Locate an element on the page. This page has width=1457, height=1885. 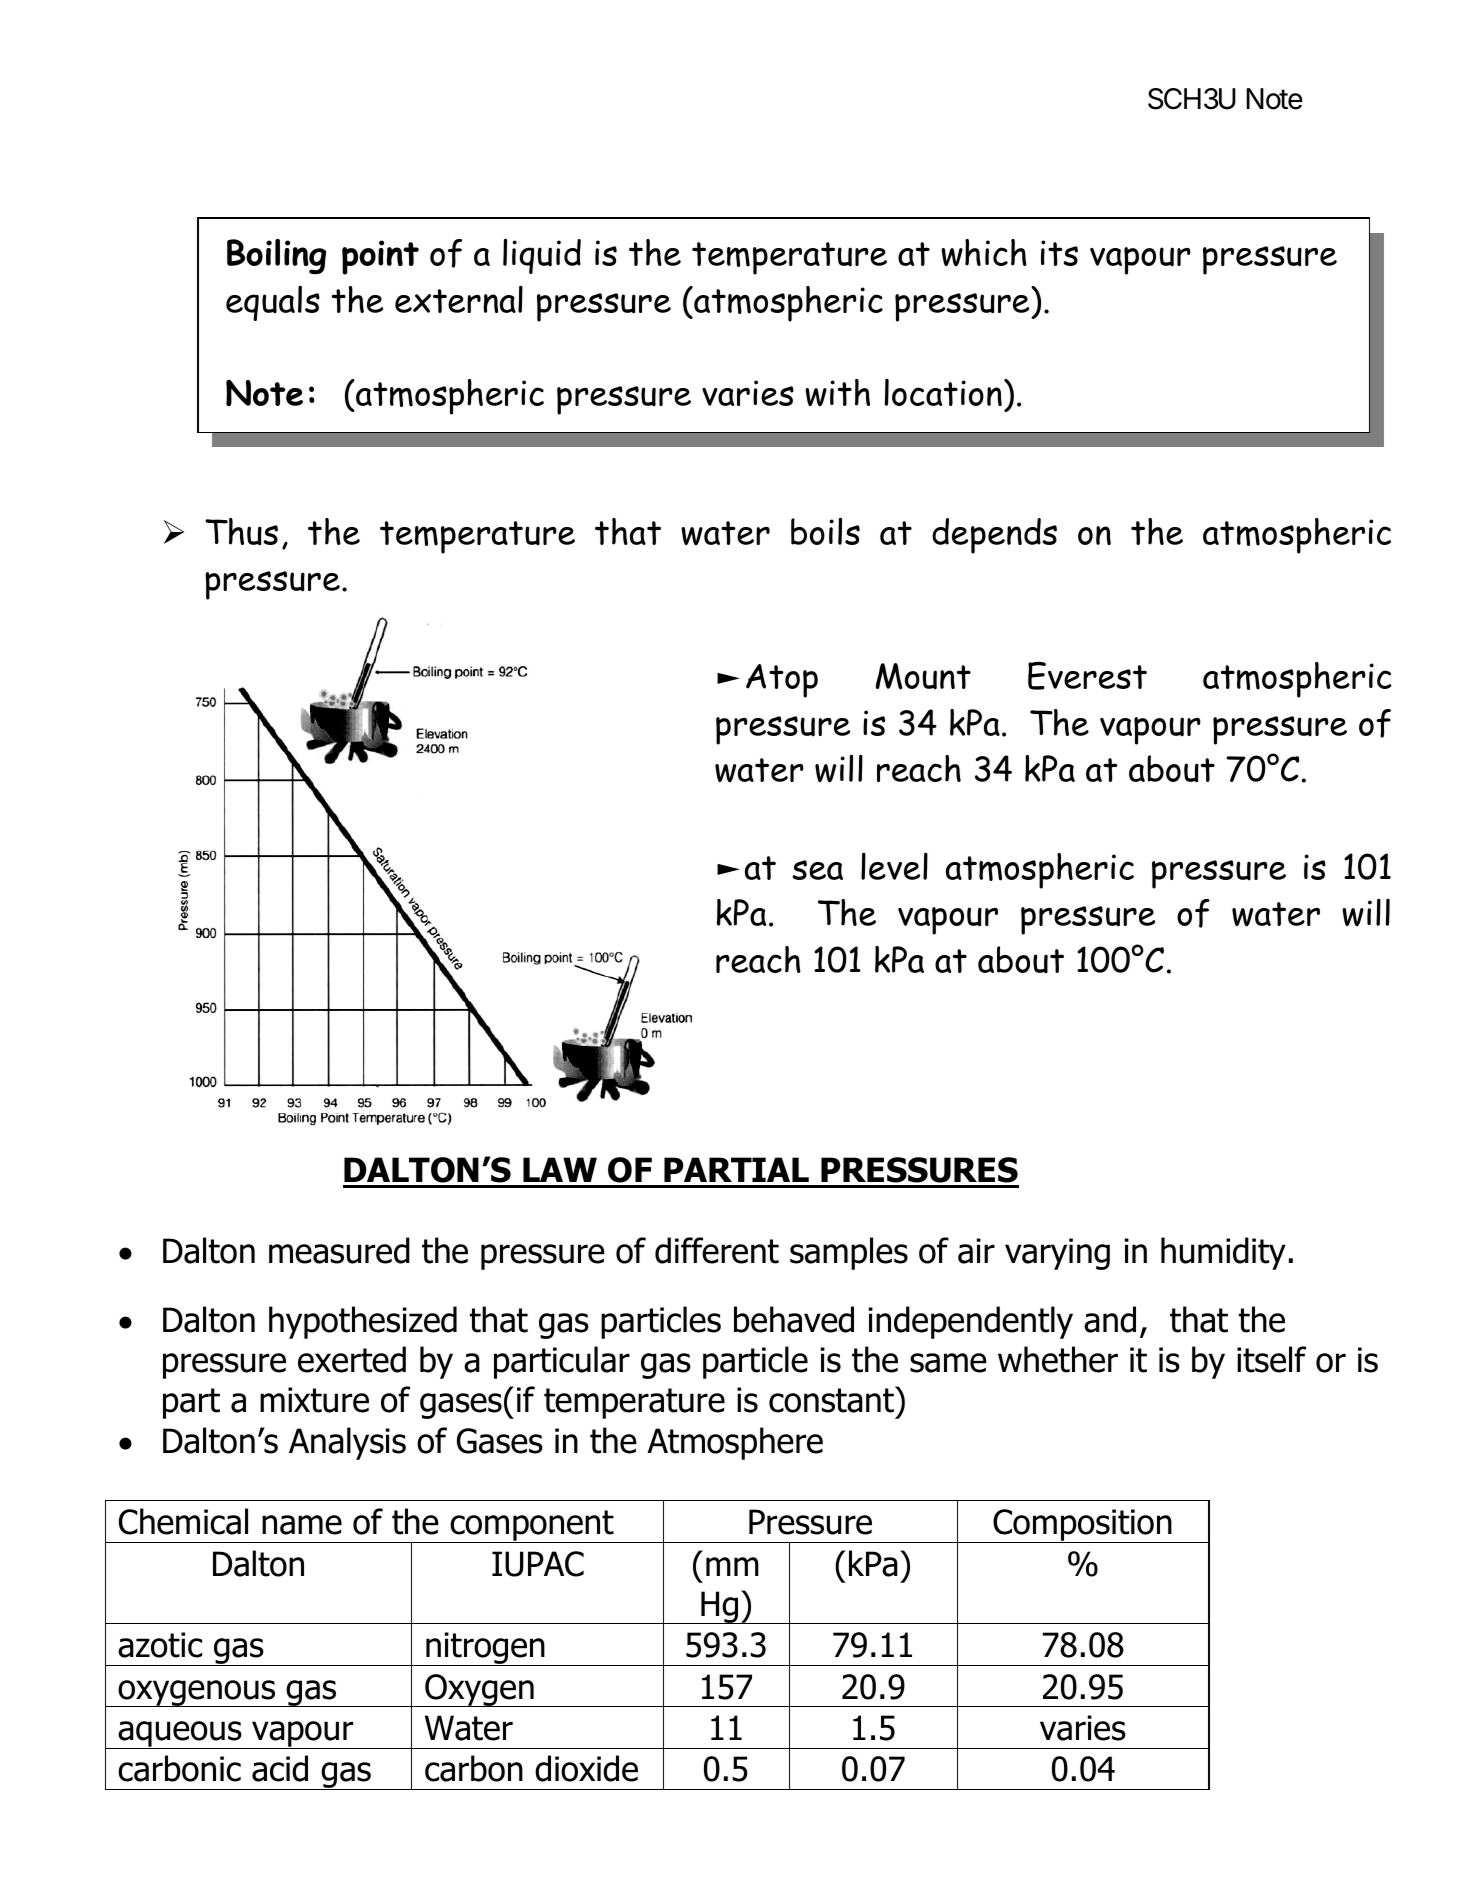
Composition is located at coordinates (1082, 1526).
